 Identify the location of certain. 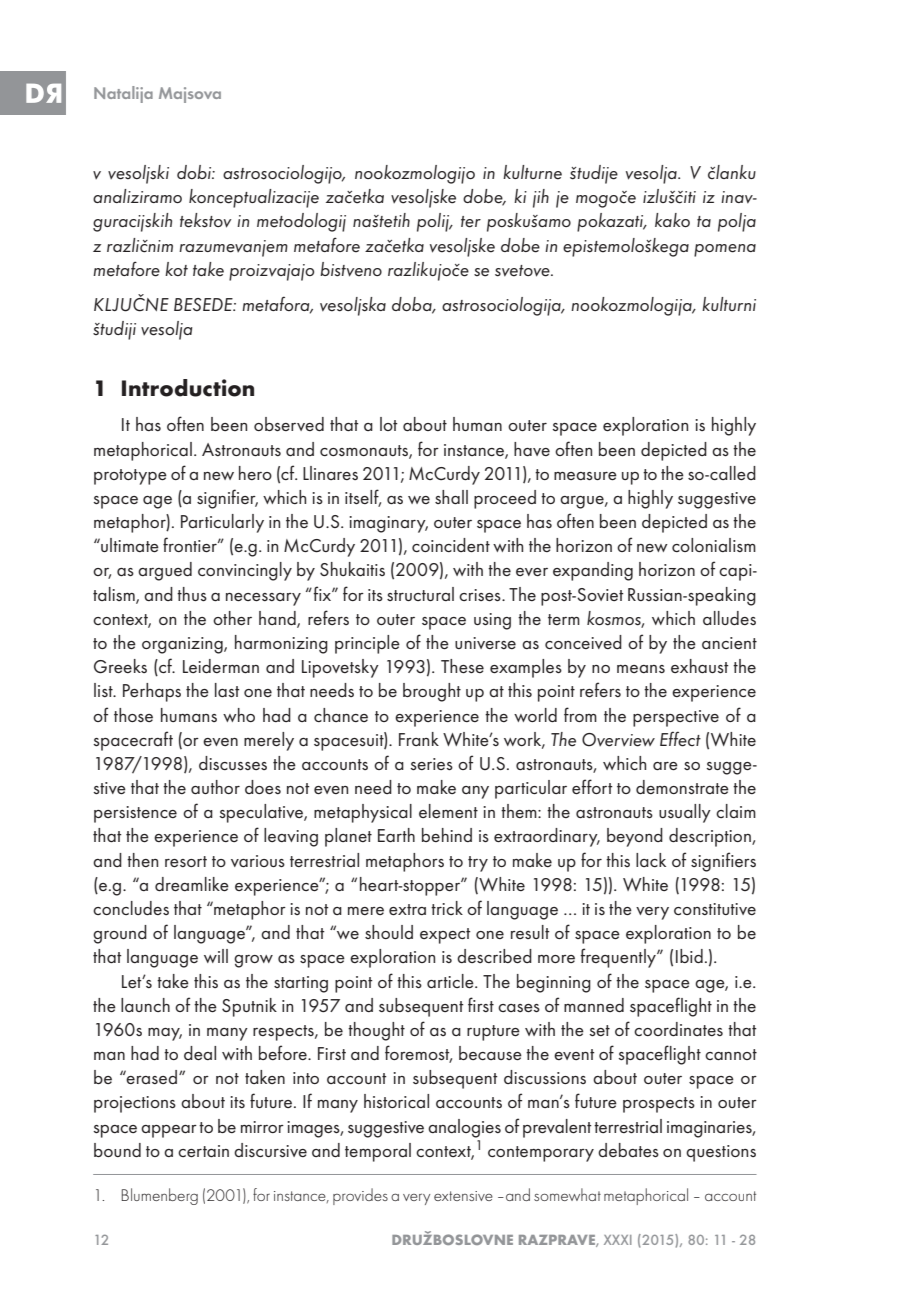
(203, 1151).
